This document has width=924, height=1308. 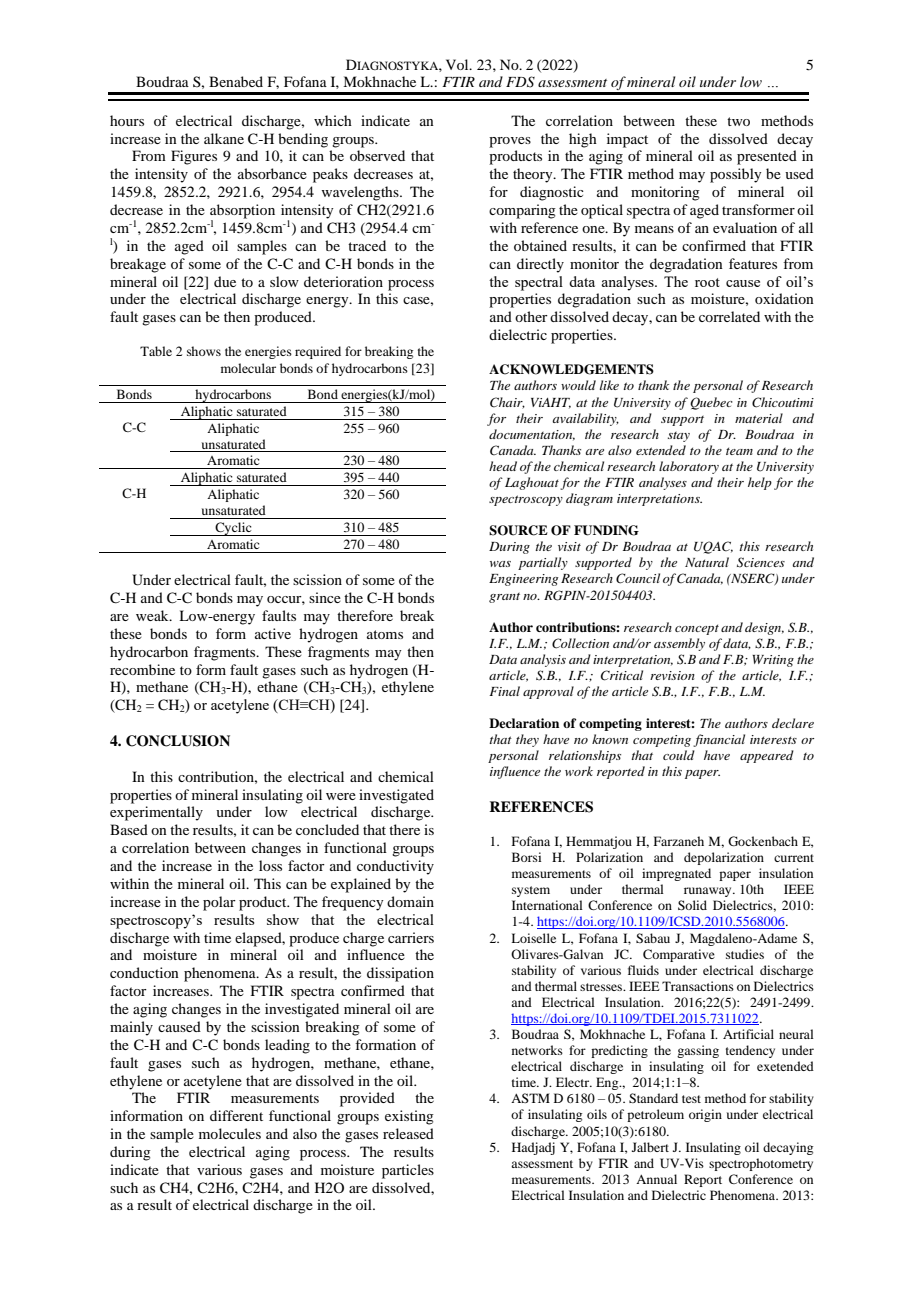 I want to click on released, so click(x=408, y=1133).
